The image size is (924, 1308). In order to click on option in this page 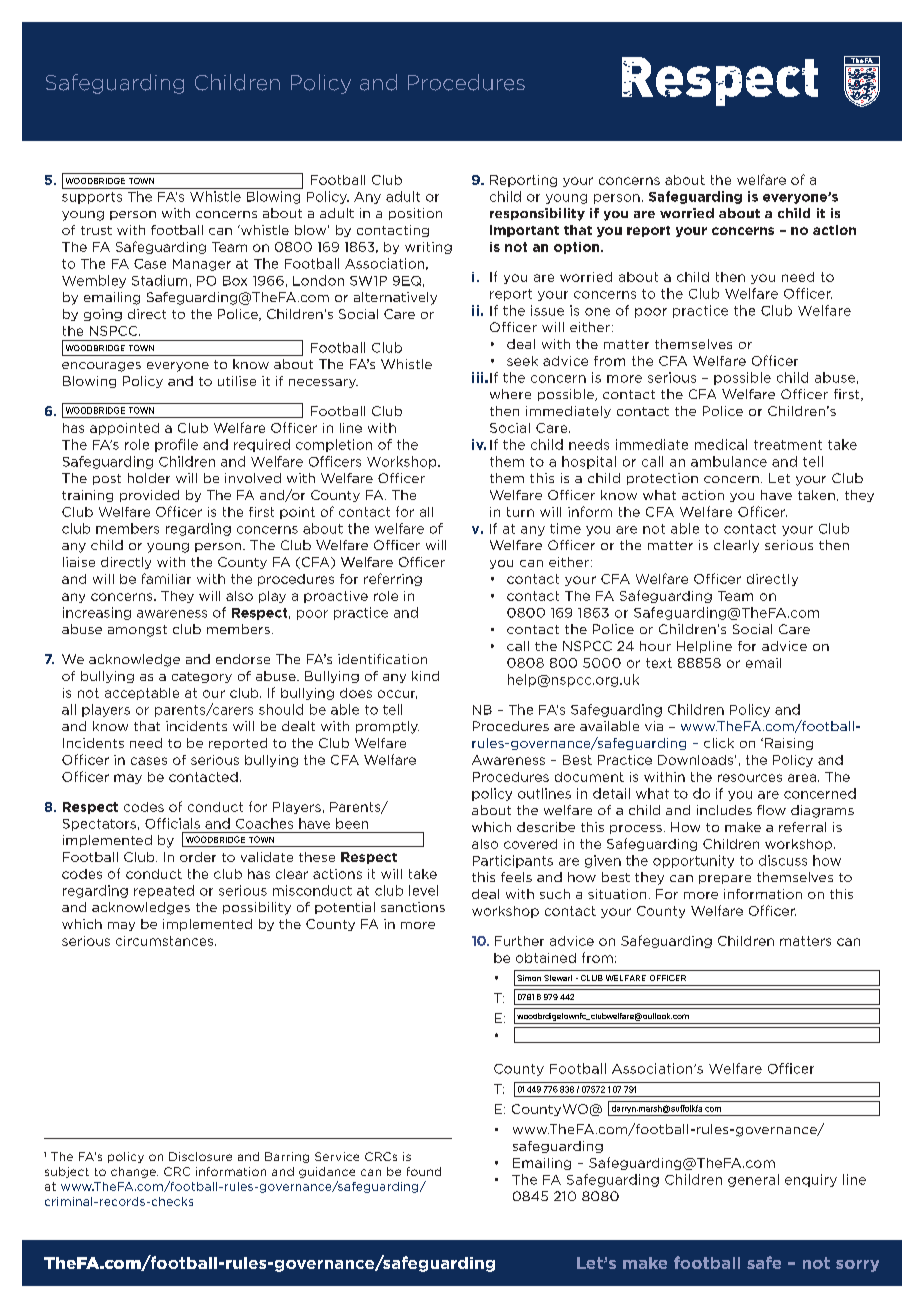, I will do `click(578, 248)`.
